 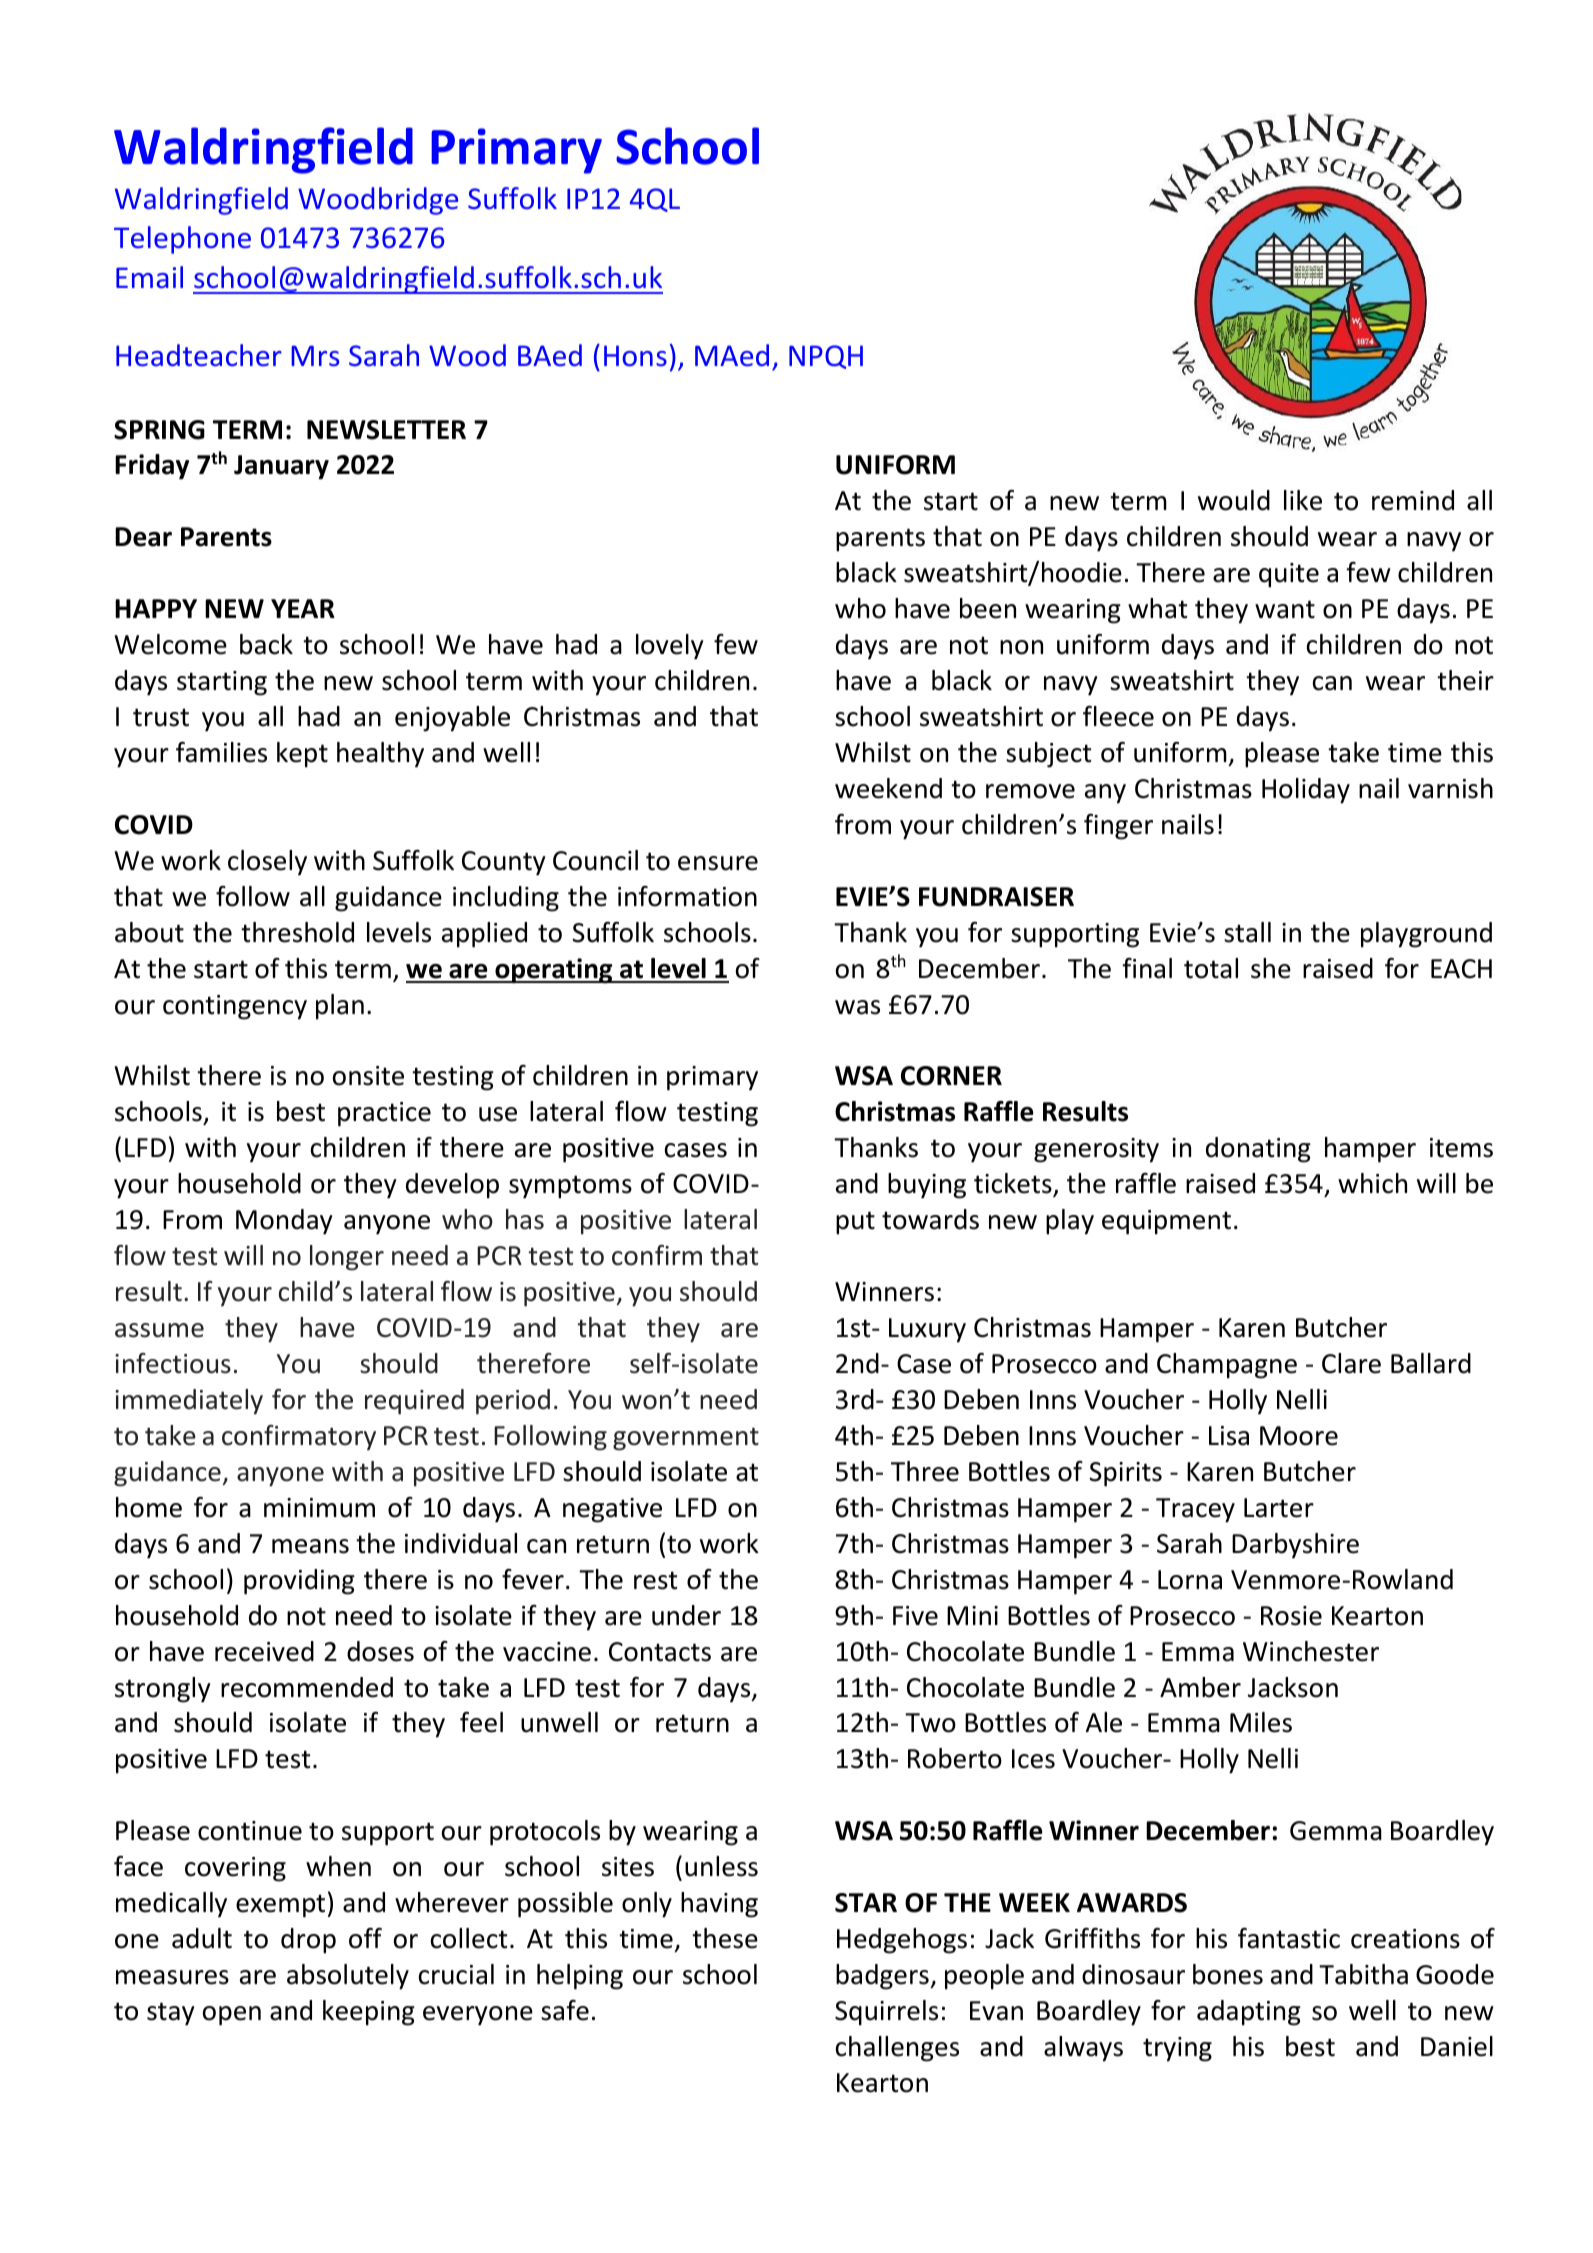 What do you see at coordinates (857, 1007) in the page?
I see `was` at bounding box center [857, 1007].
